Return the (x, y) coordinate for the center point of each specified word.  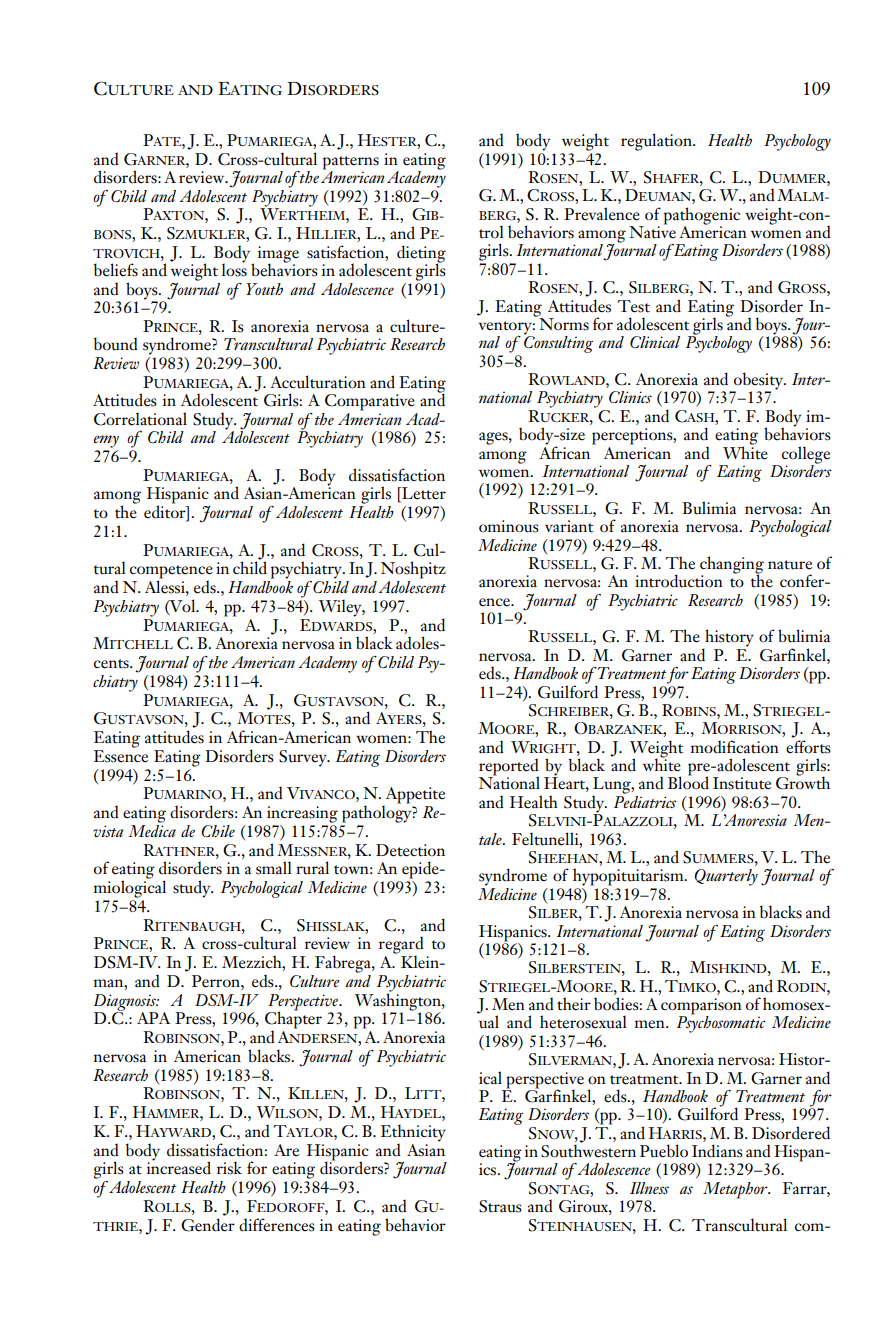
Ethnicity (413, 1134)
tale (491, 839)
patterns (351, 164)
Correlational (140, 419)
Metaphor (736, 1190)
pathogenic (702, 217)
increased (179, 1167)
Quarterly (726, 877)
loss (234, 269)
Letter (423, 494)
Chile (218, 831)
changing (732, 566)
